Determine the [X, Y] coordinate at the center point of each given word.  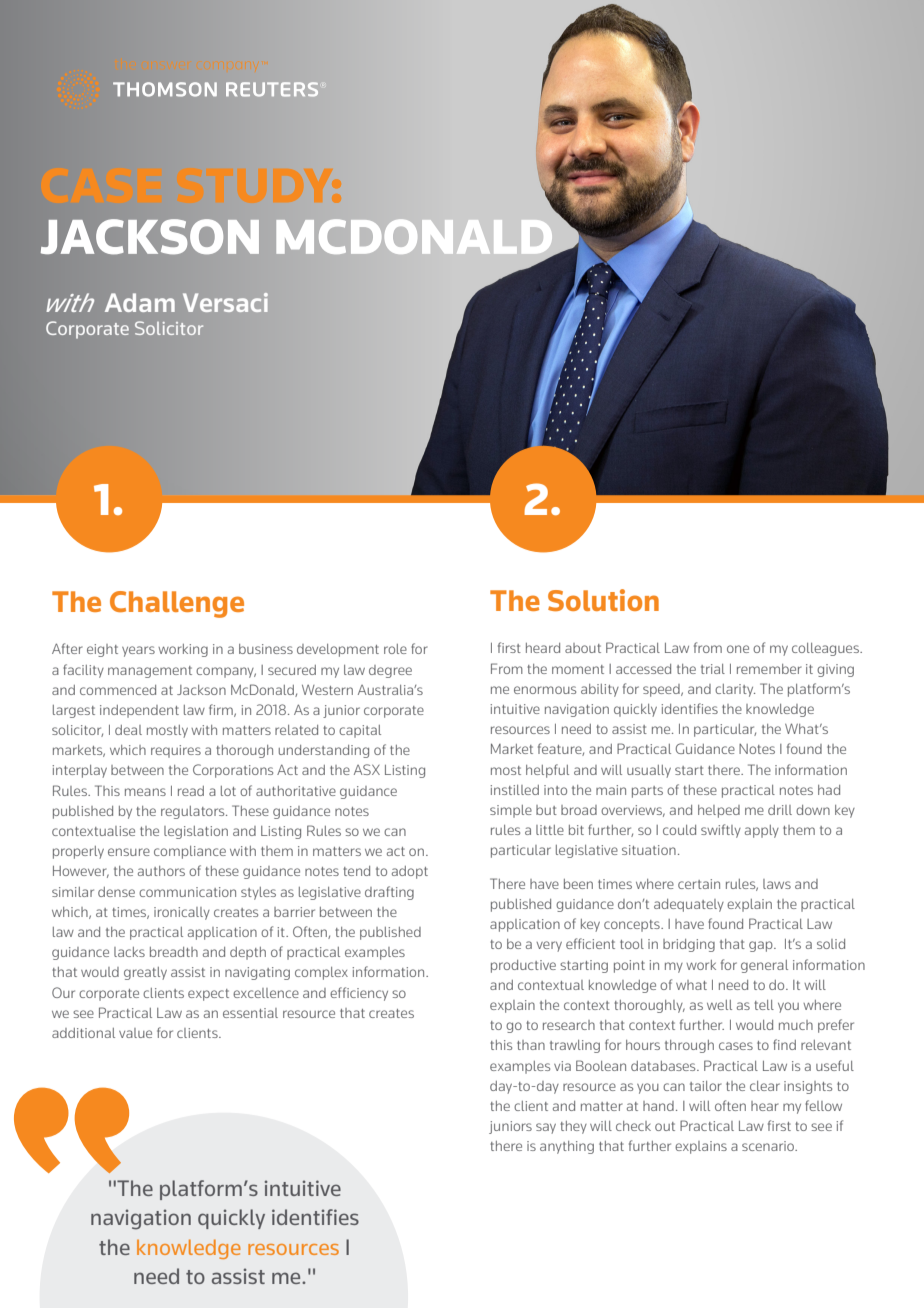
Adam [140, 302]
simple [511, 811]
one [738, 649]
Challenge [177, 604]
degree [390, 671]
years [138, 651]
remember [769, 669]
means [145, 792]
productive [523, 966]
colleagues [826, 649]
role [395, 649]
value [135, 1033]
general [764, 966]
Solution [603, 600]
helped [719, 811]
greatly [145, 973]
